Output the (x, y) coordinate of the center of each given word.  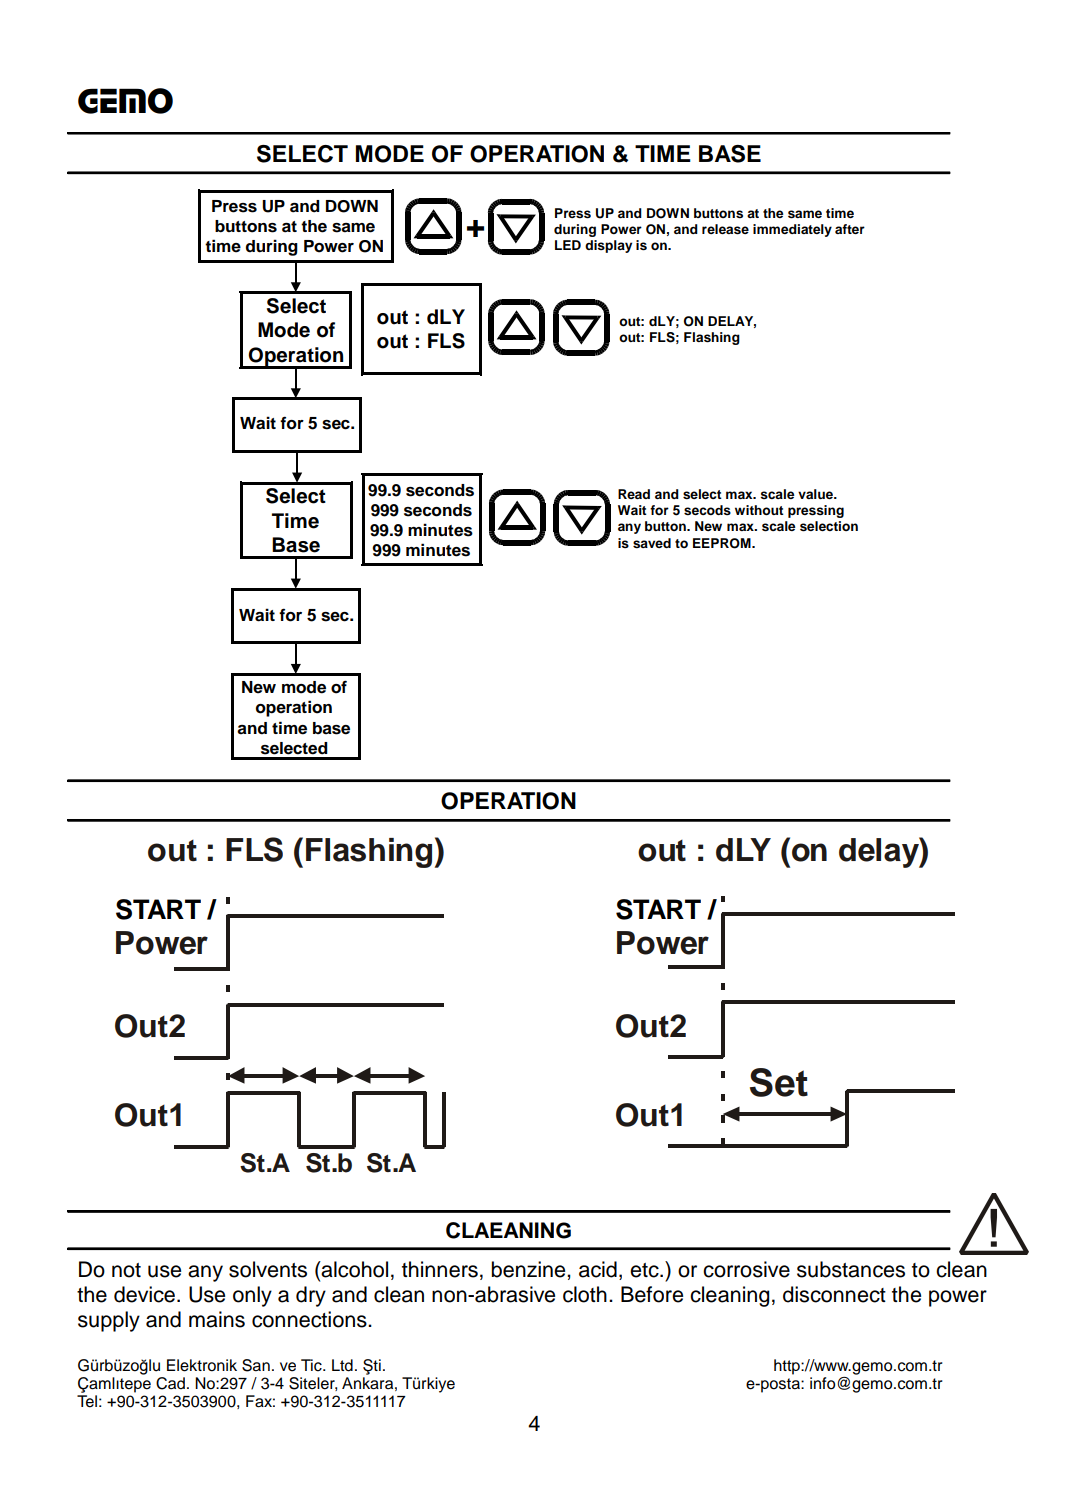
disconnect (834, 1294)
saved (652, 543)
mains (217, 1319)
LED (568, 245)
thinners (440, 1269)
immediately (792, 230)
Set (779, 1082)
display (608, 246)
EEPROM (723, 543)
